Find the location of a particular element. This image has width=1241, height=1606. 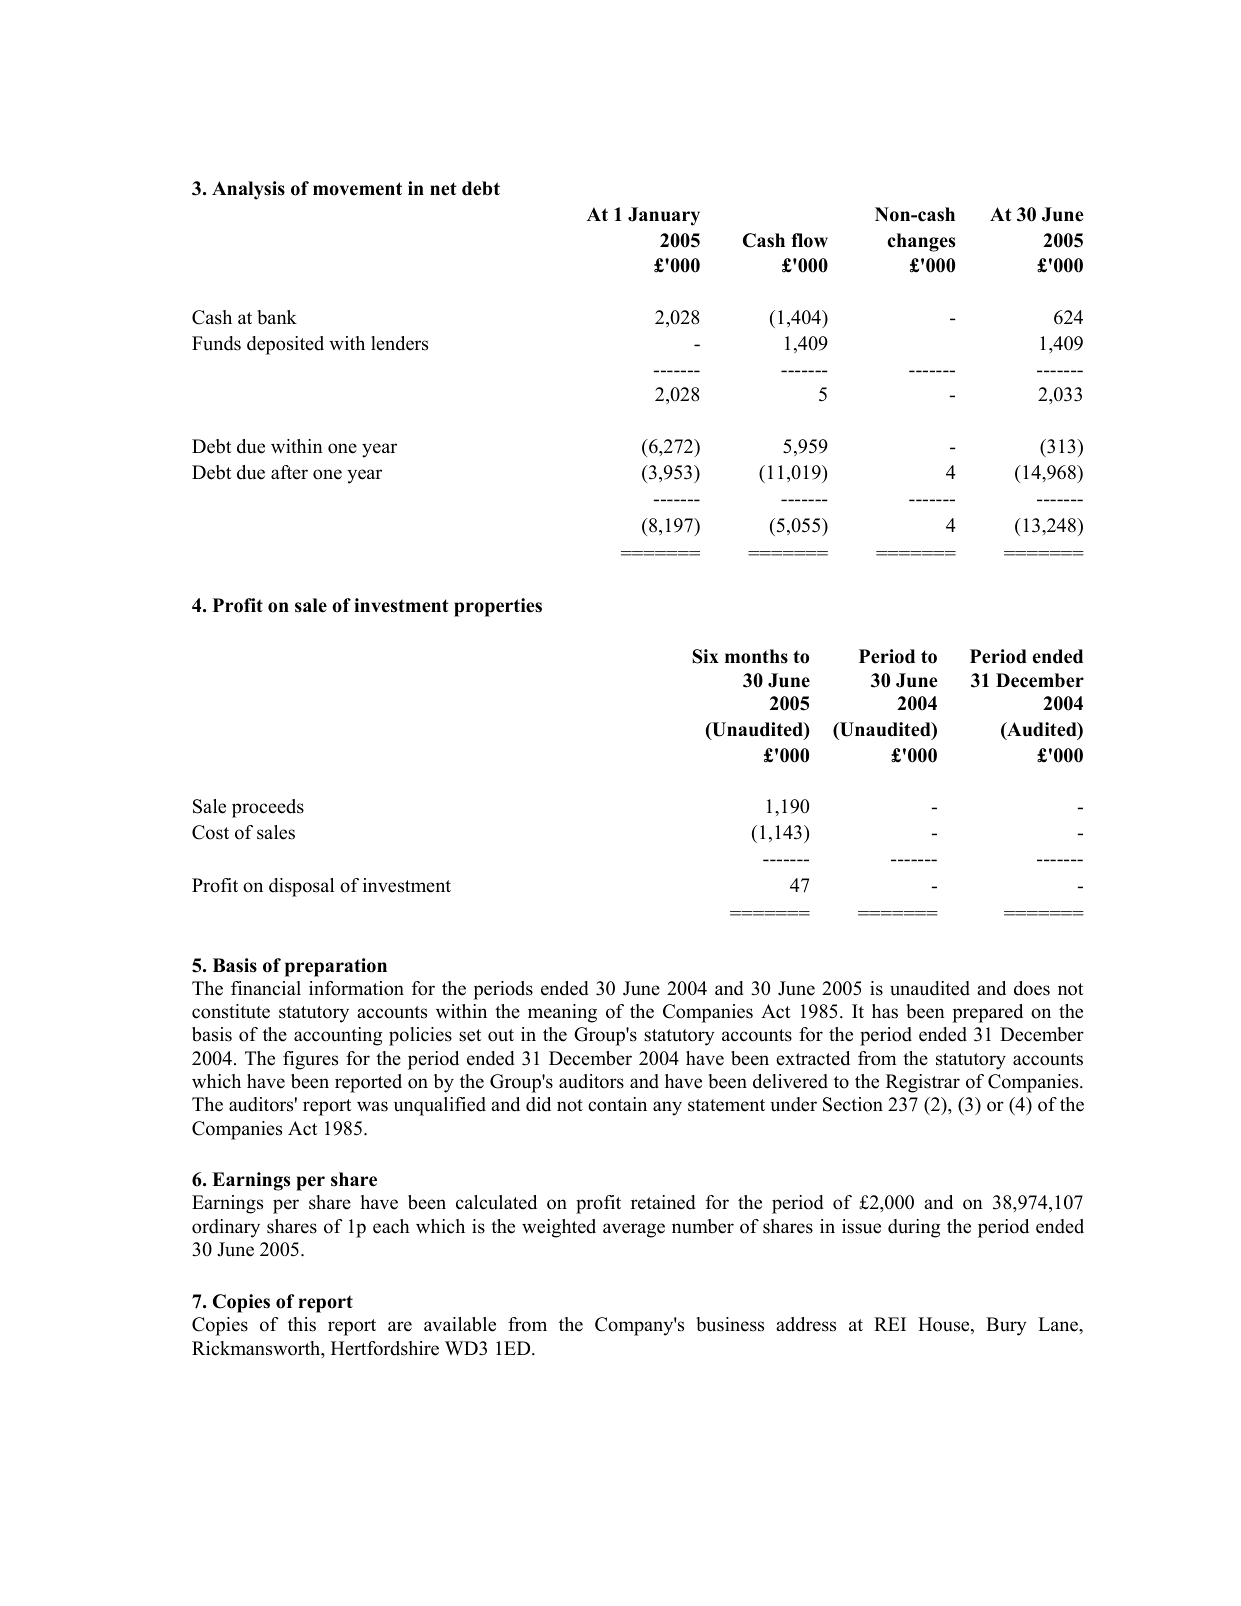

meaning is located at coordinates (562, 1013).
